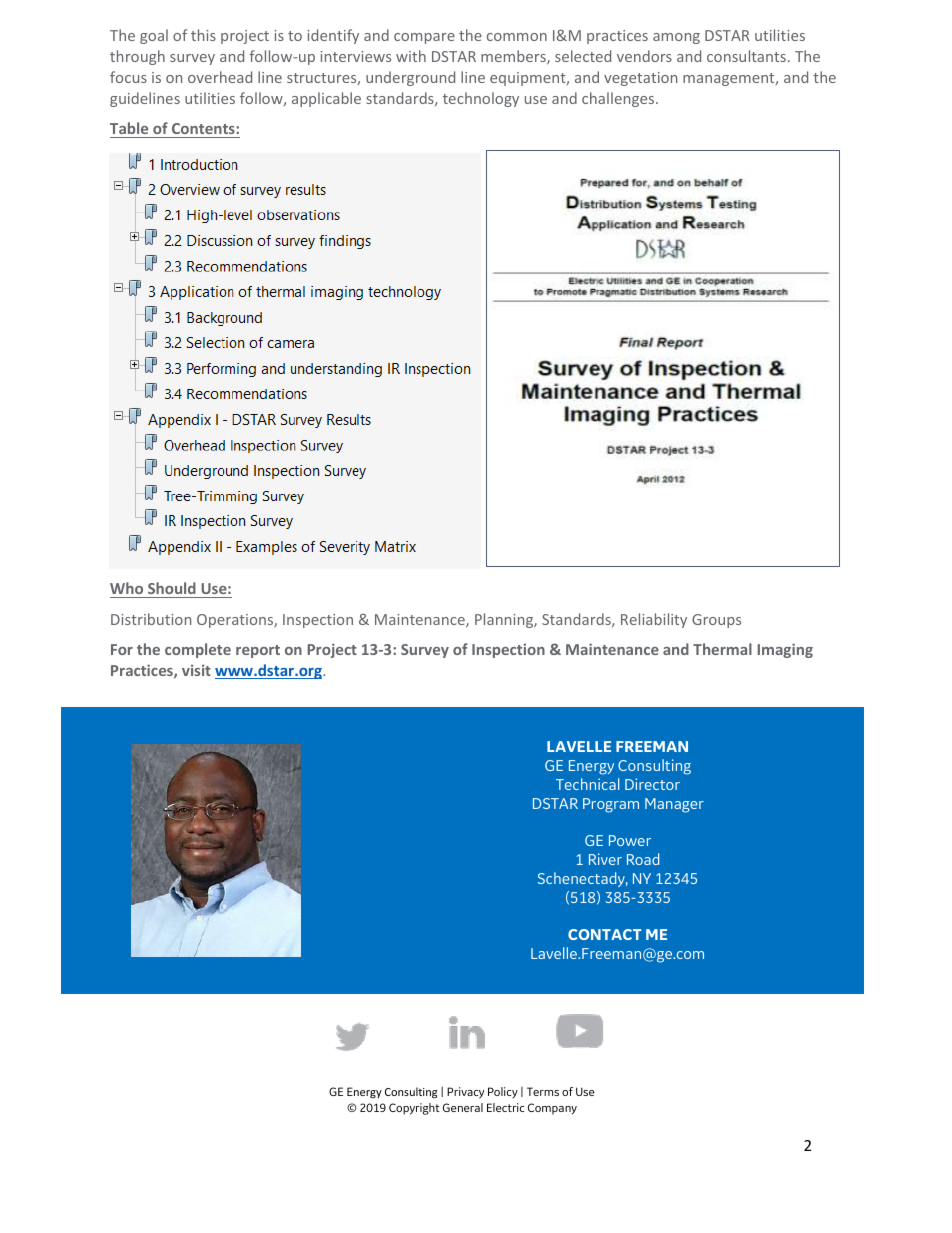 This document has width=952, height=1233. I want to click on Should, so click(172, 590).
